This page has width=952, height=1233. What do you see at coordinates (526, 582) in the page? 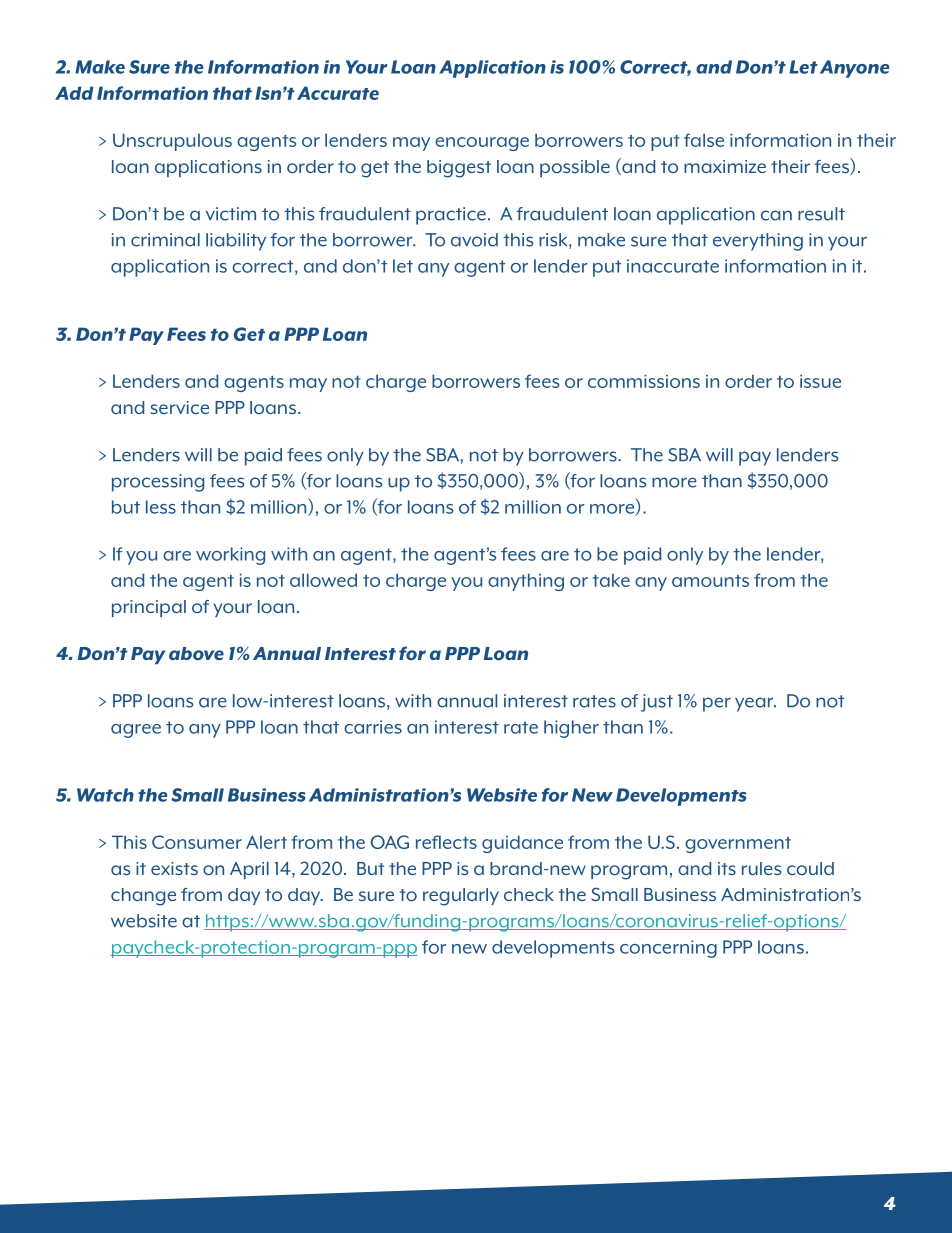
I see `anything` at bounding box center [526, 582].
